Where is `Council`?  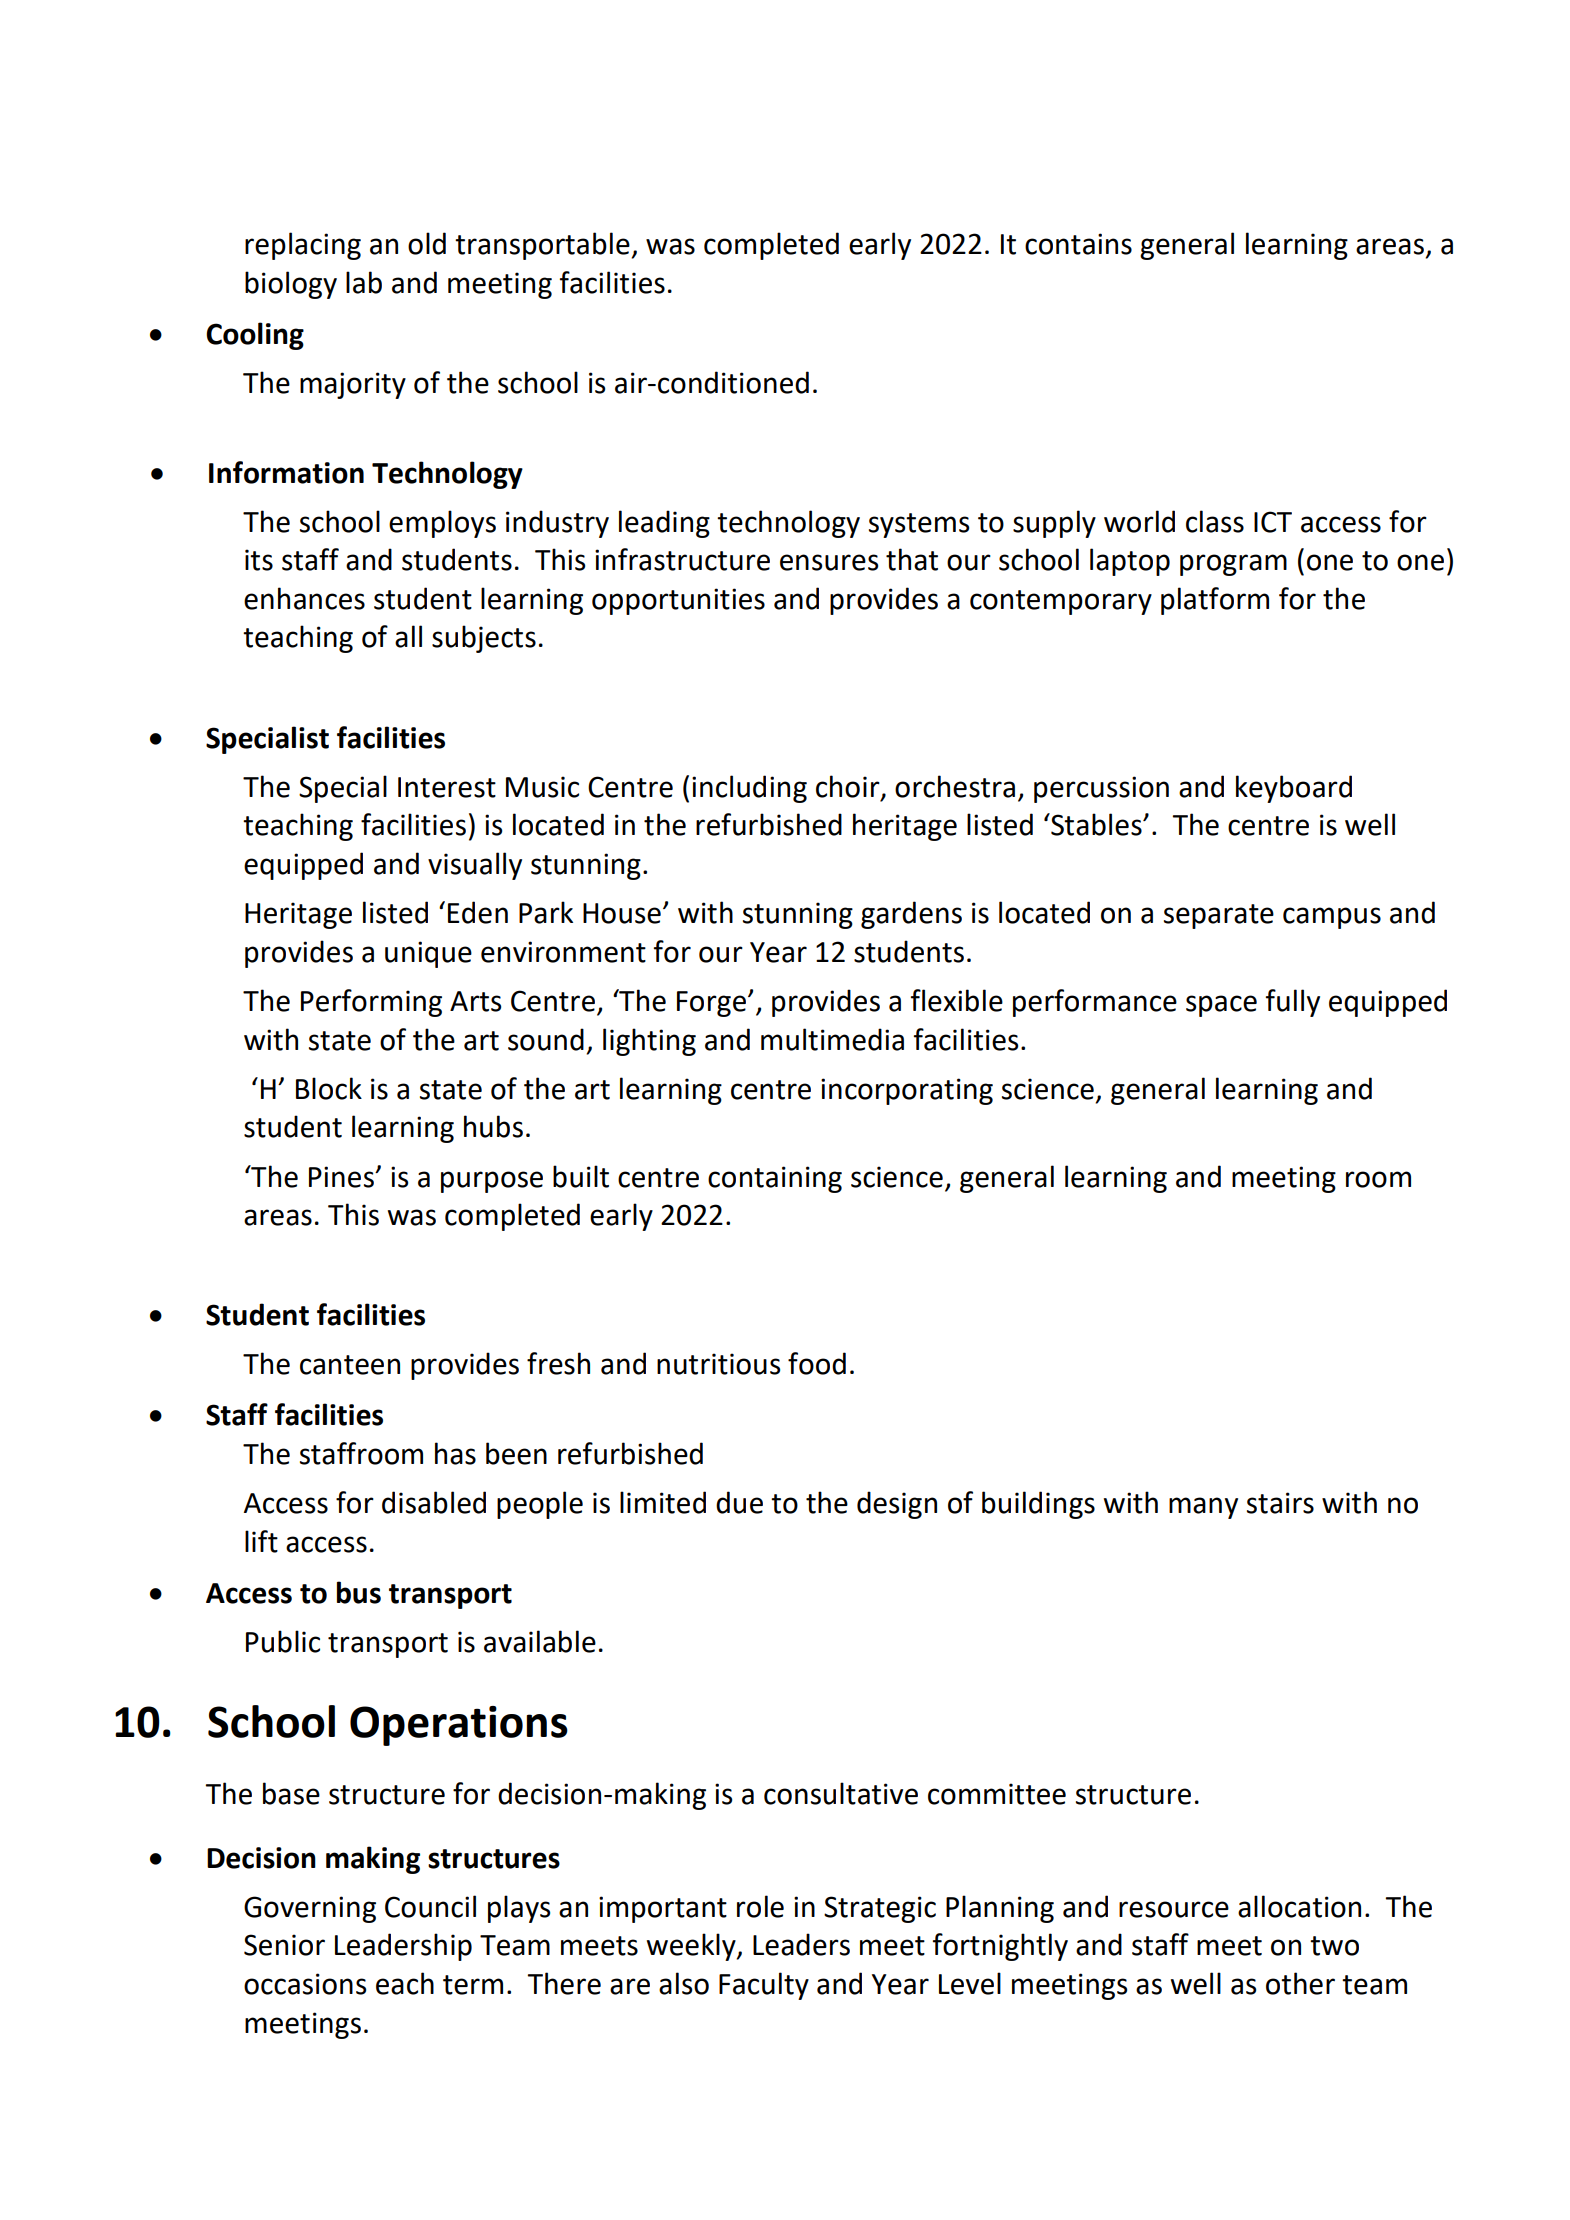 Council is located at coordinates (430, 1906).
